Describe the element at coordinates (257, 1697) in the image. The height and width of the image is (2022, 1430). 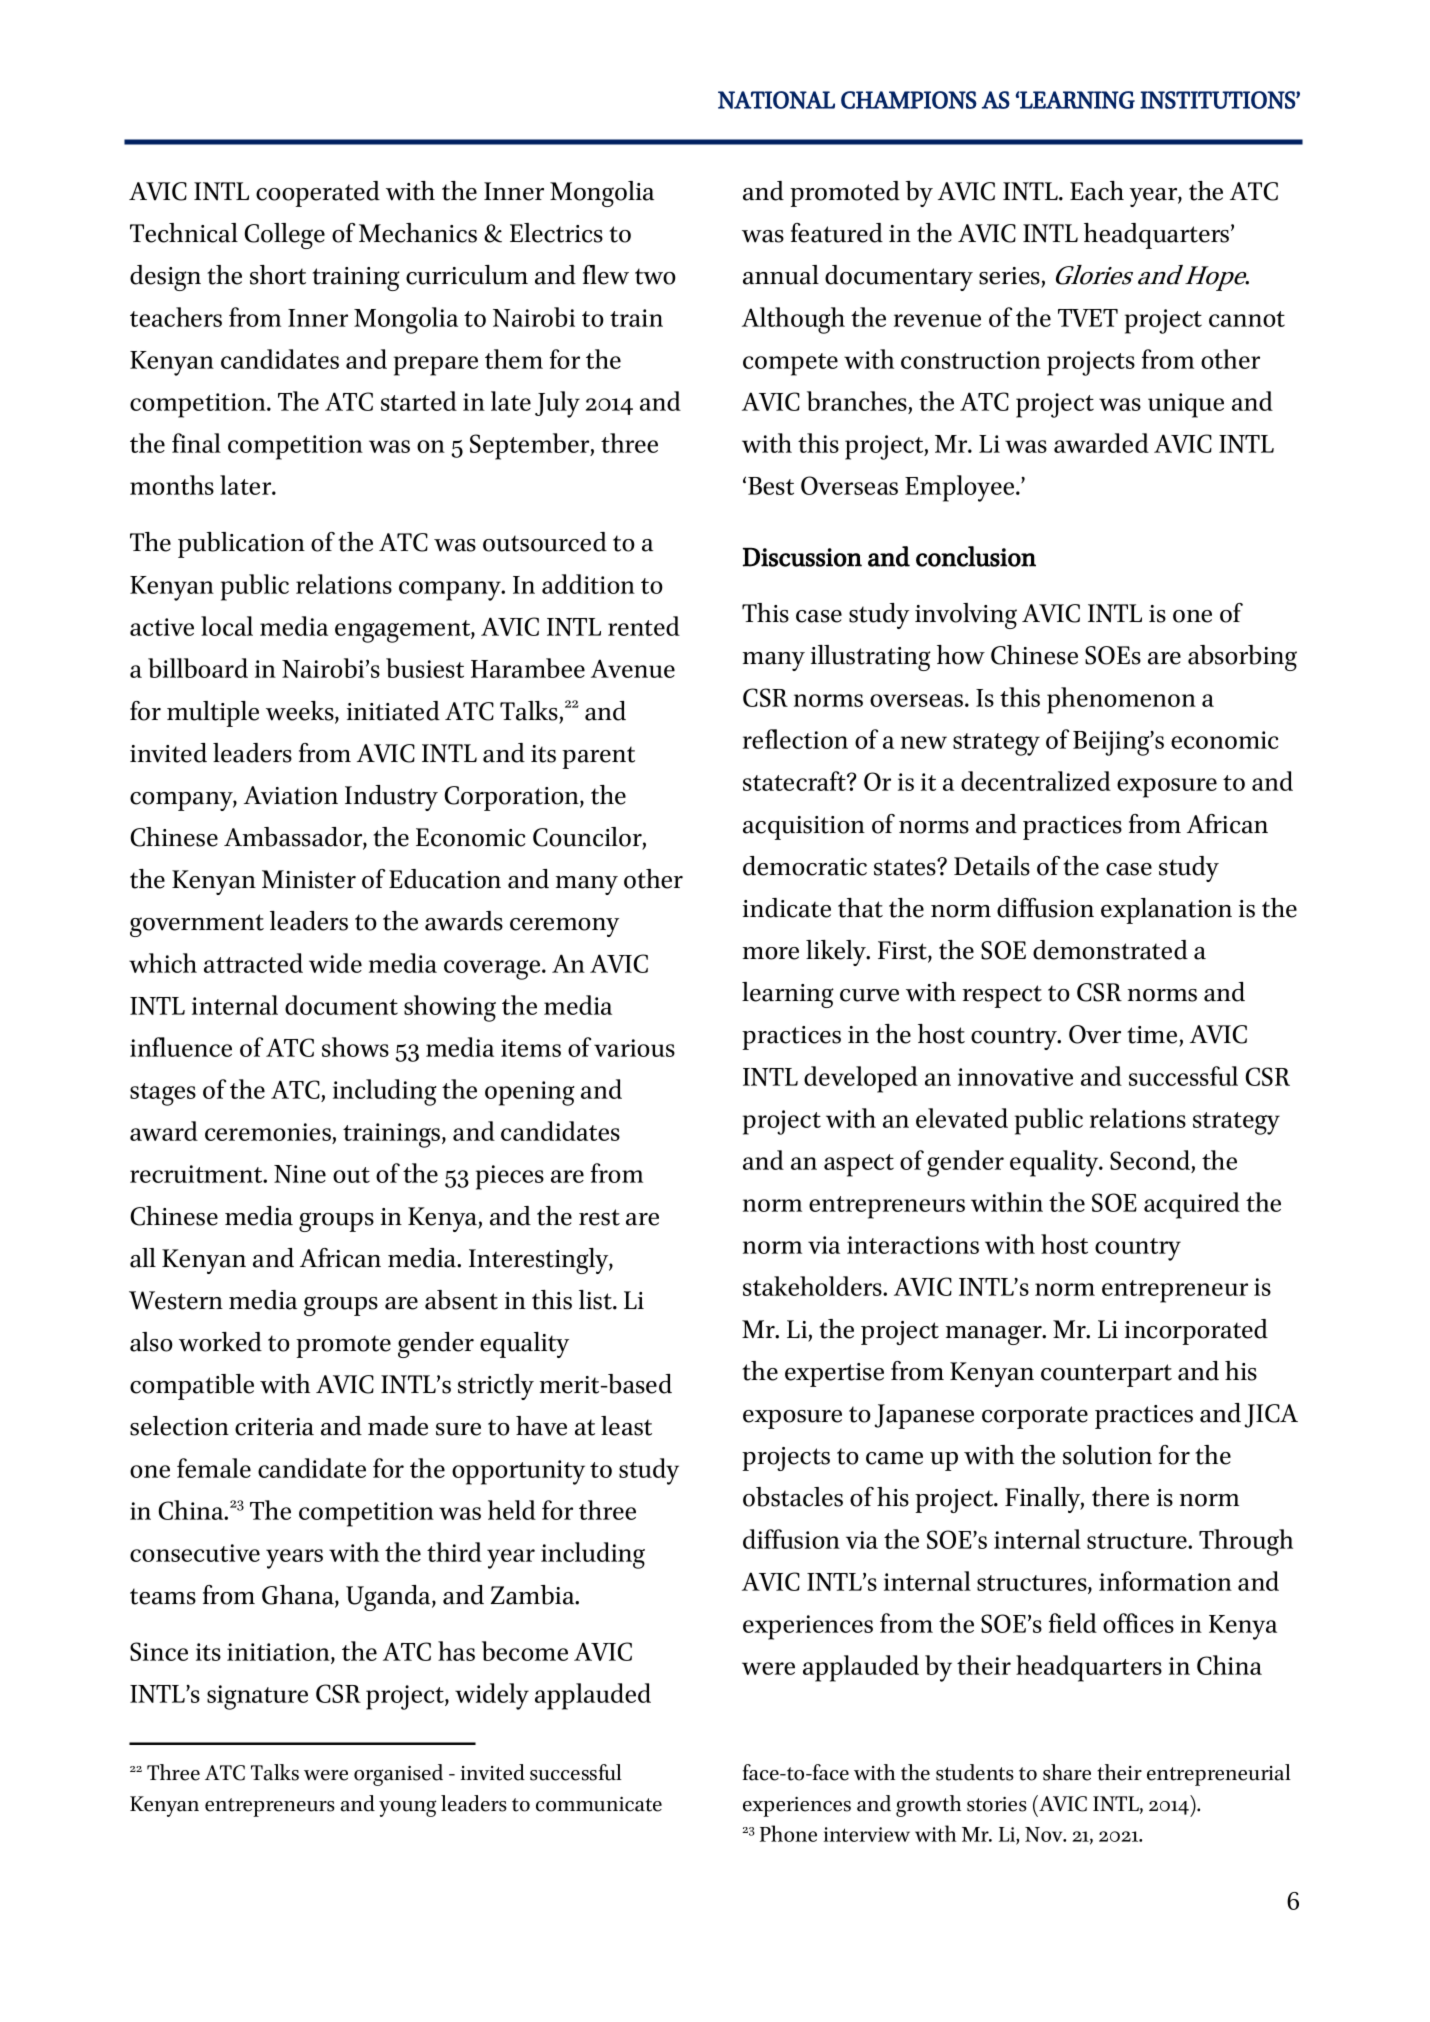
I see `signature` at that location.
